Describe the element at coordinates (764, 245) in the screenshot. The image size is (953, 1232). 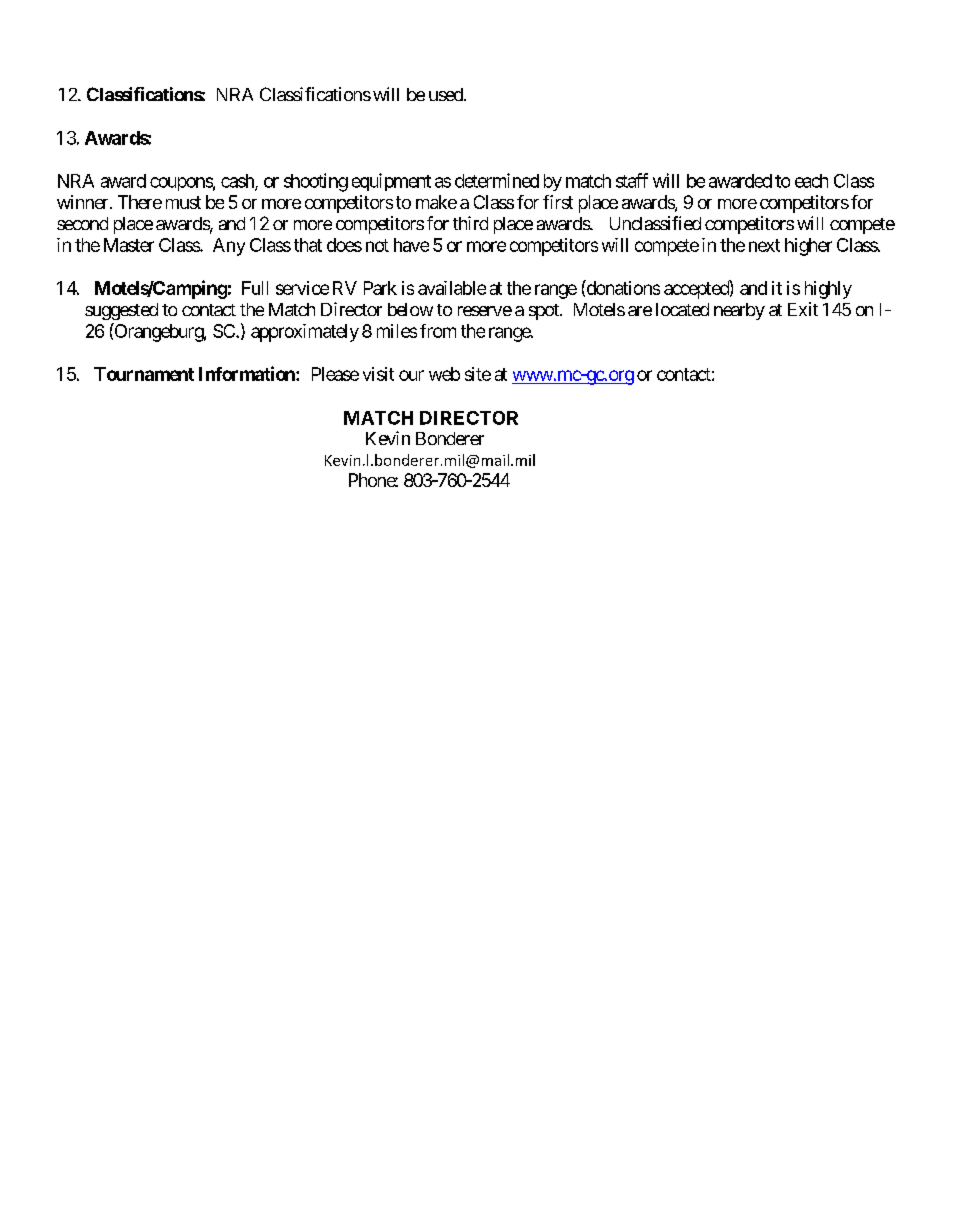
I see `next` at that location.
